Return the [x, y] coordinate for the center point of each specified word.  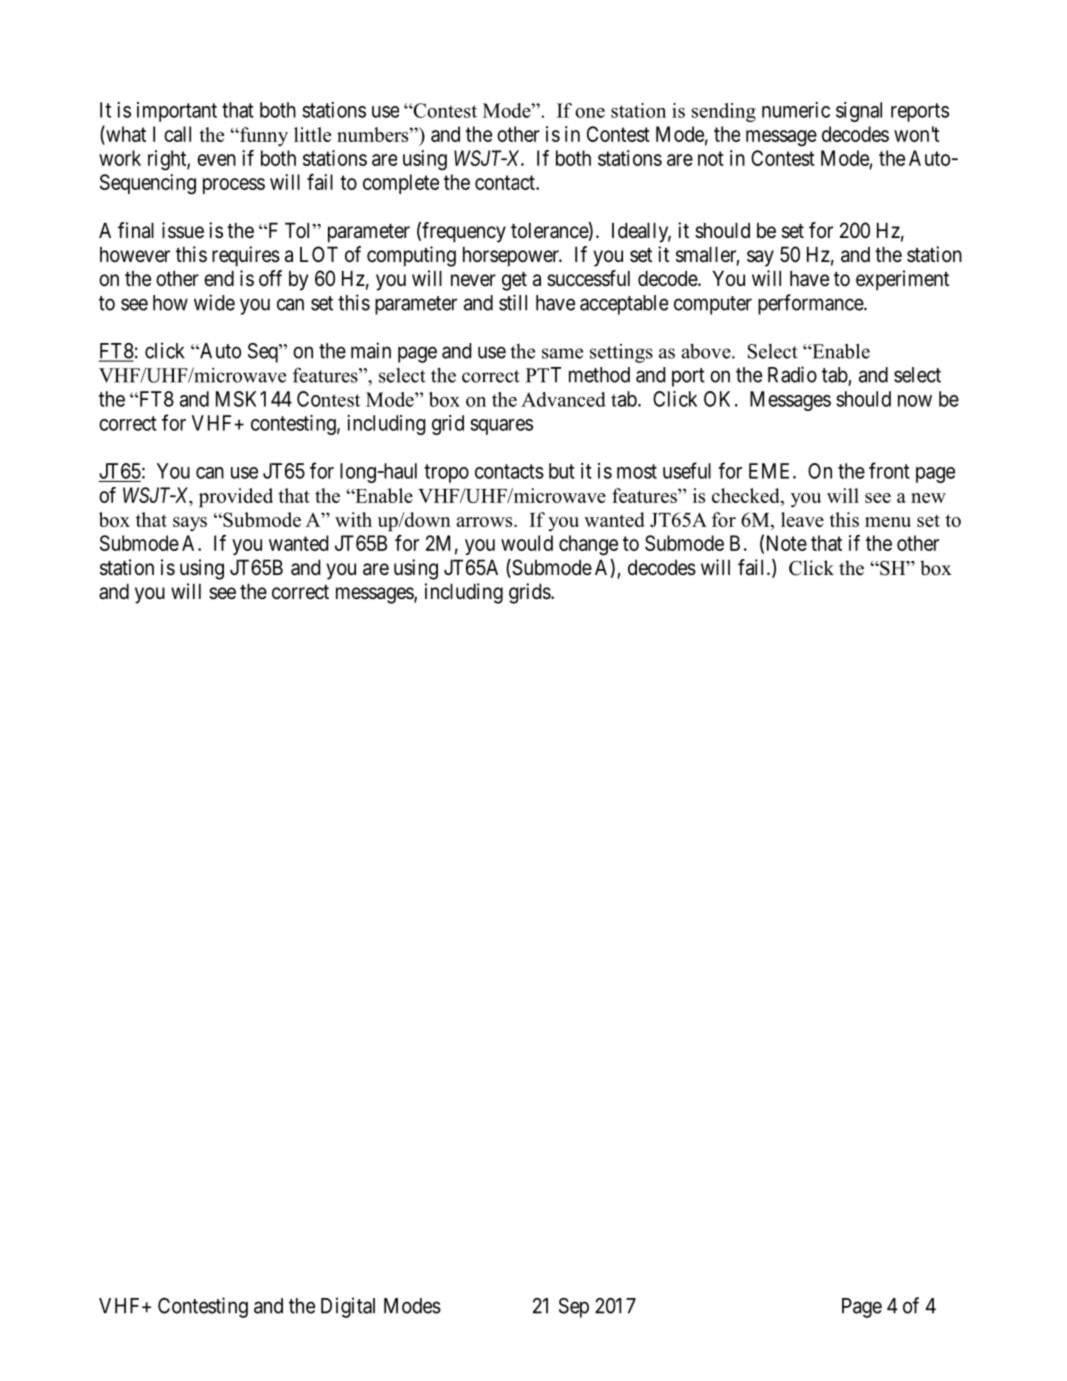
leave [802, 519]
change [588, 545]
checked [747, 495]
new [928, 498]
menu [888, 522]
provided [236, 498]
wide [214, 302]
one [590, 113]
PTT [543, 375]
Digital [348, 1307]
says [190, 524]
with [353, 519]
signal [859, 112]
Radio [792, 374]
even [216, 160]
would [527, 543]
